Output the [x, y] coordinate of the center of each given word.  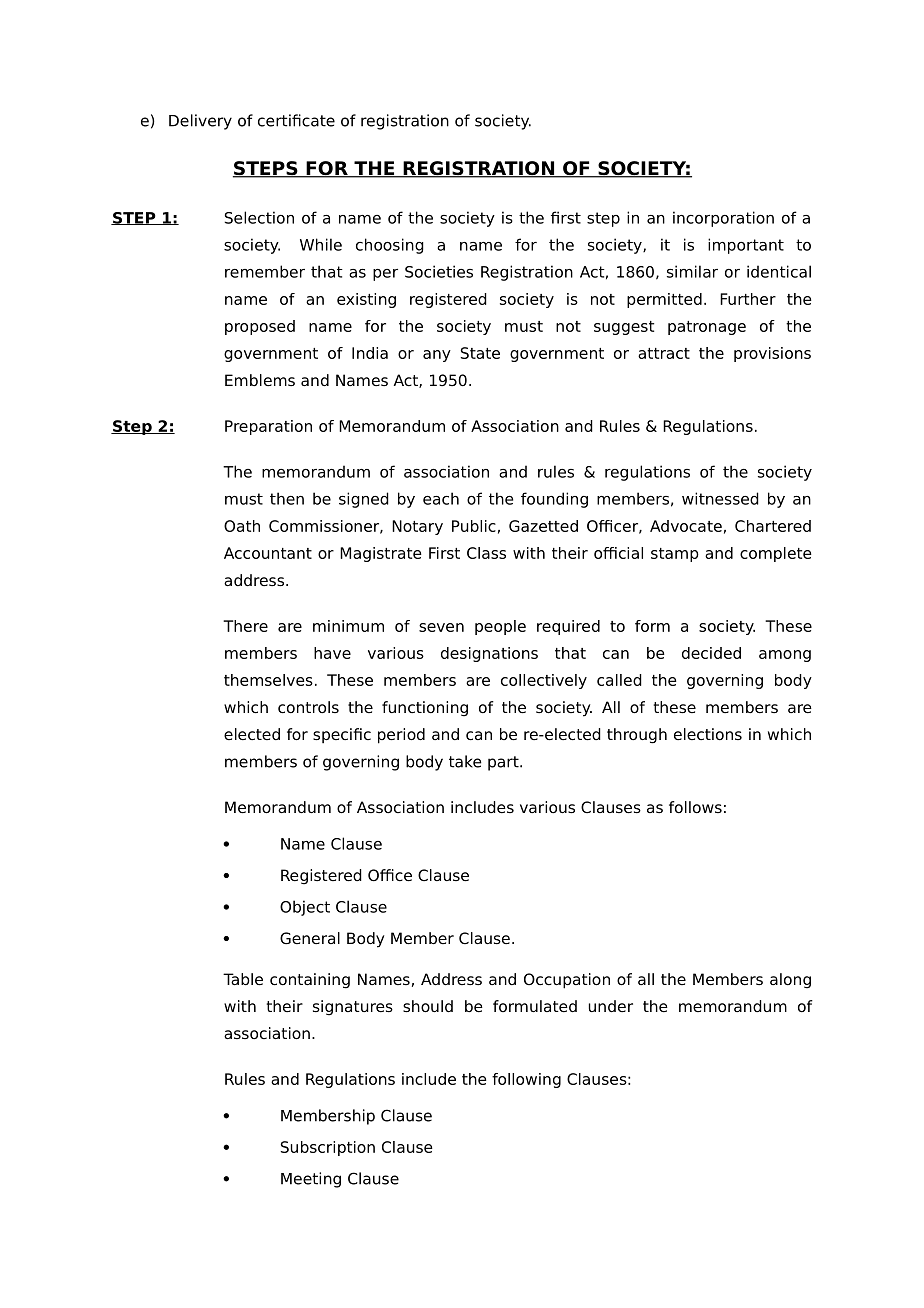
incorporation [723, 219]
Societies [439, 271]
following [526, 1080]
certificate [296, 120]
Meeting [311, 1180]
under [611, 1006]
